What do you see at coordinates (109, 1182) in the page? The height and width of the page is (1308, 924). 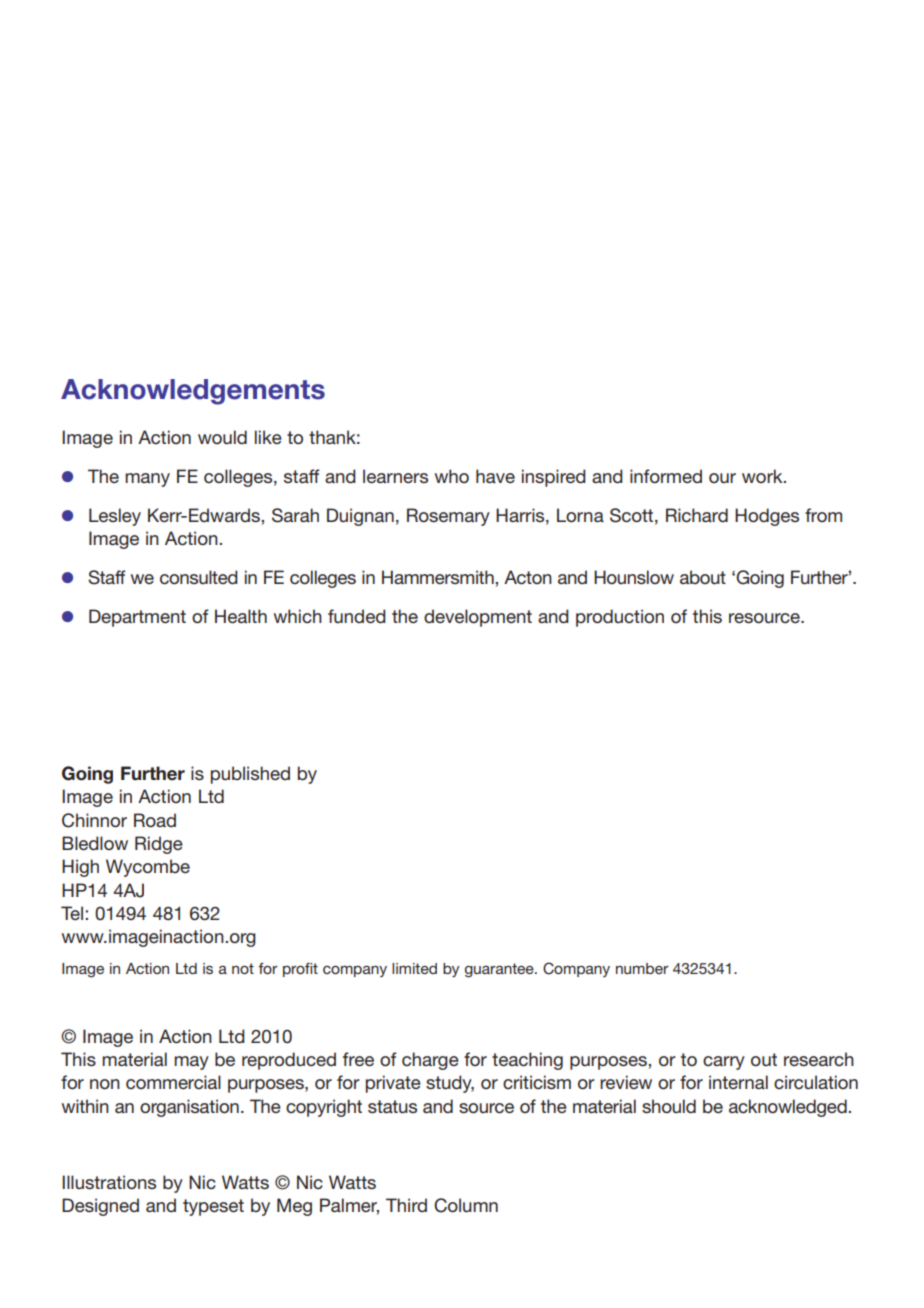 I see `Illustrations` at bounding box center [109, 1182].
